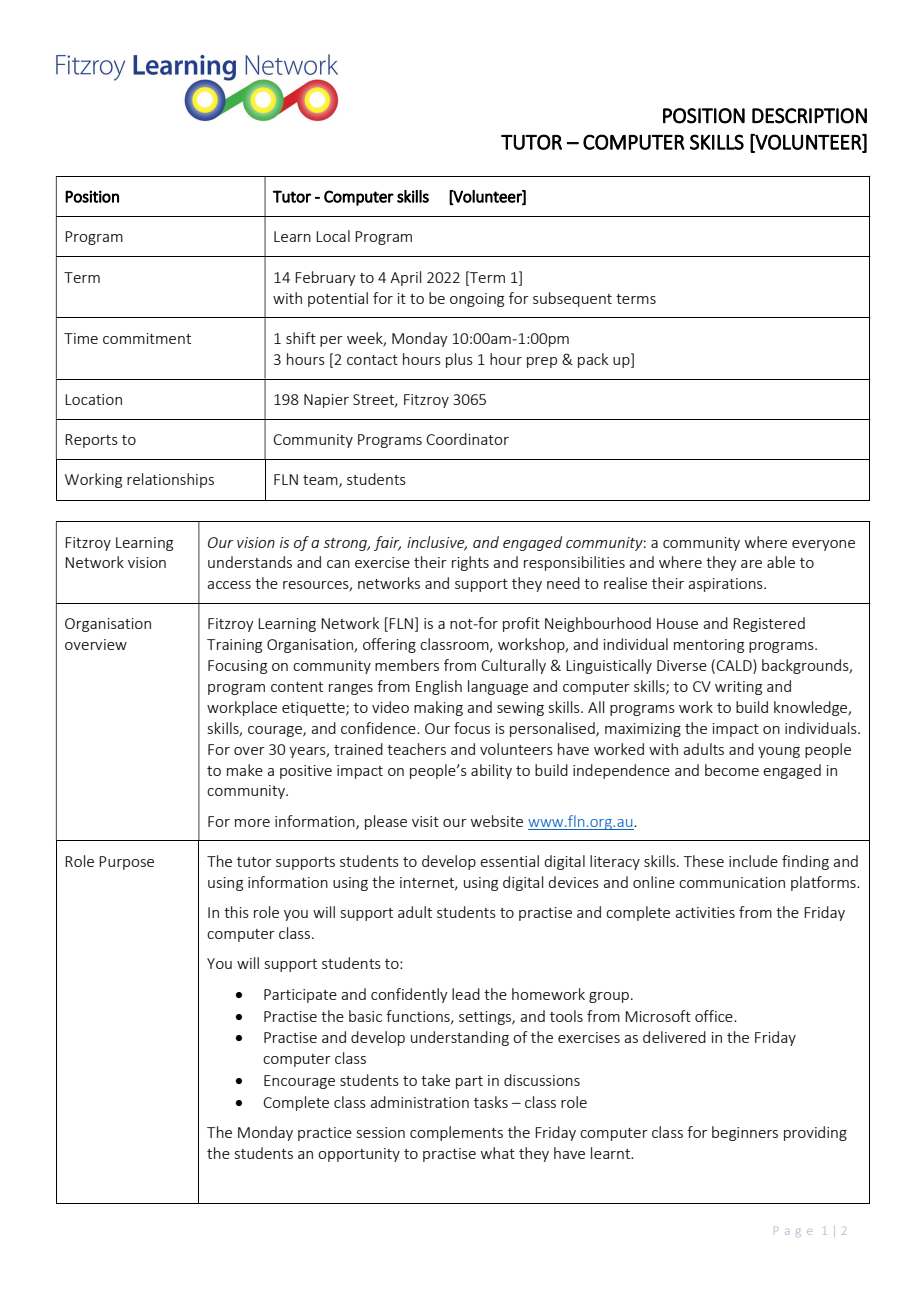  What do you see at coordinates (405, 278) in the page?
I see `April` at bounding box center [405, 278].
